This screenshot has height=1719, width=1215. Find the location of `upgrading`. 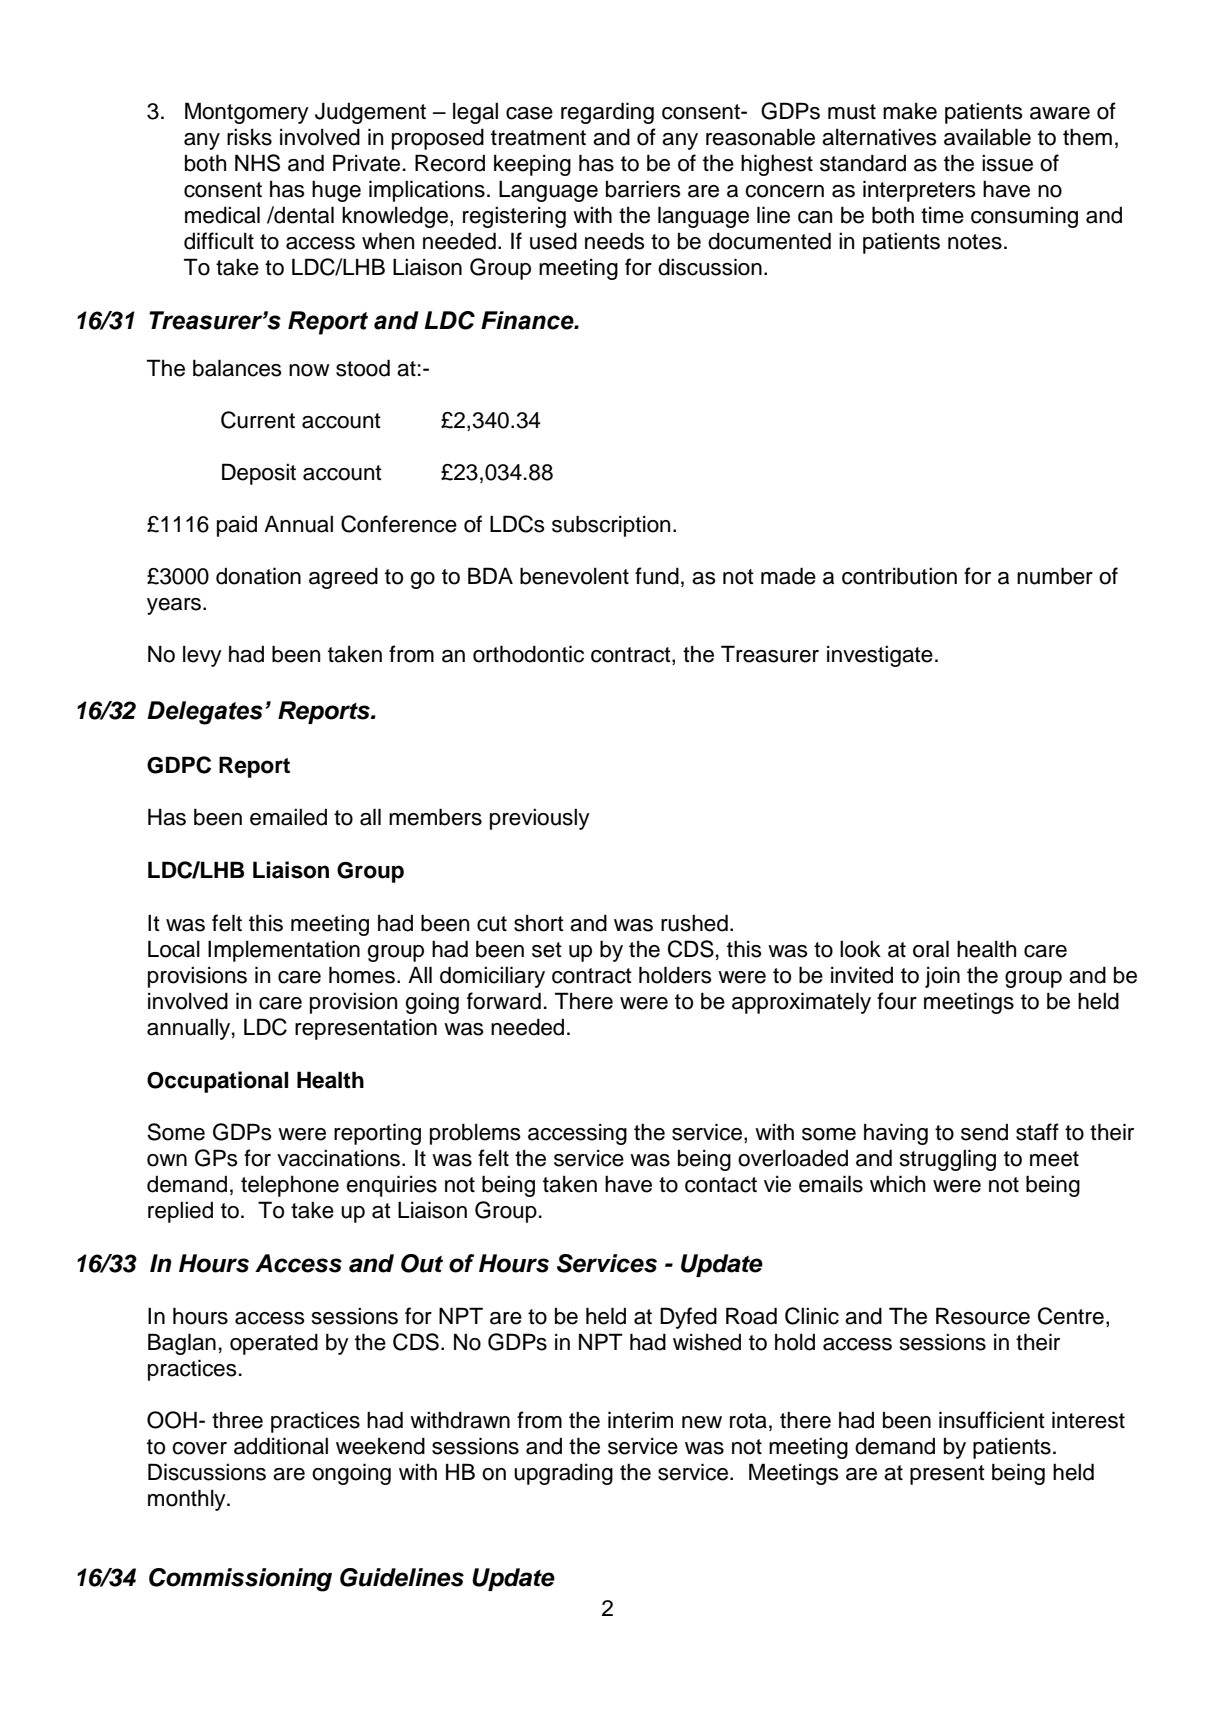

upgrading is located at coordinates (563, 1474).
